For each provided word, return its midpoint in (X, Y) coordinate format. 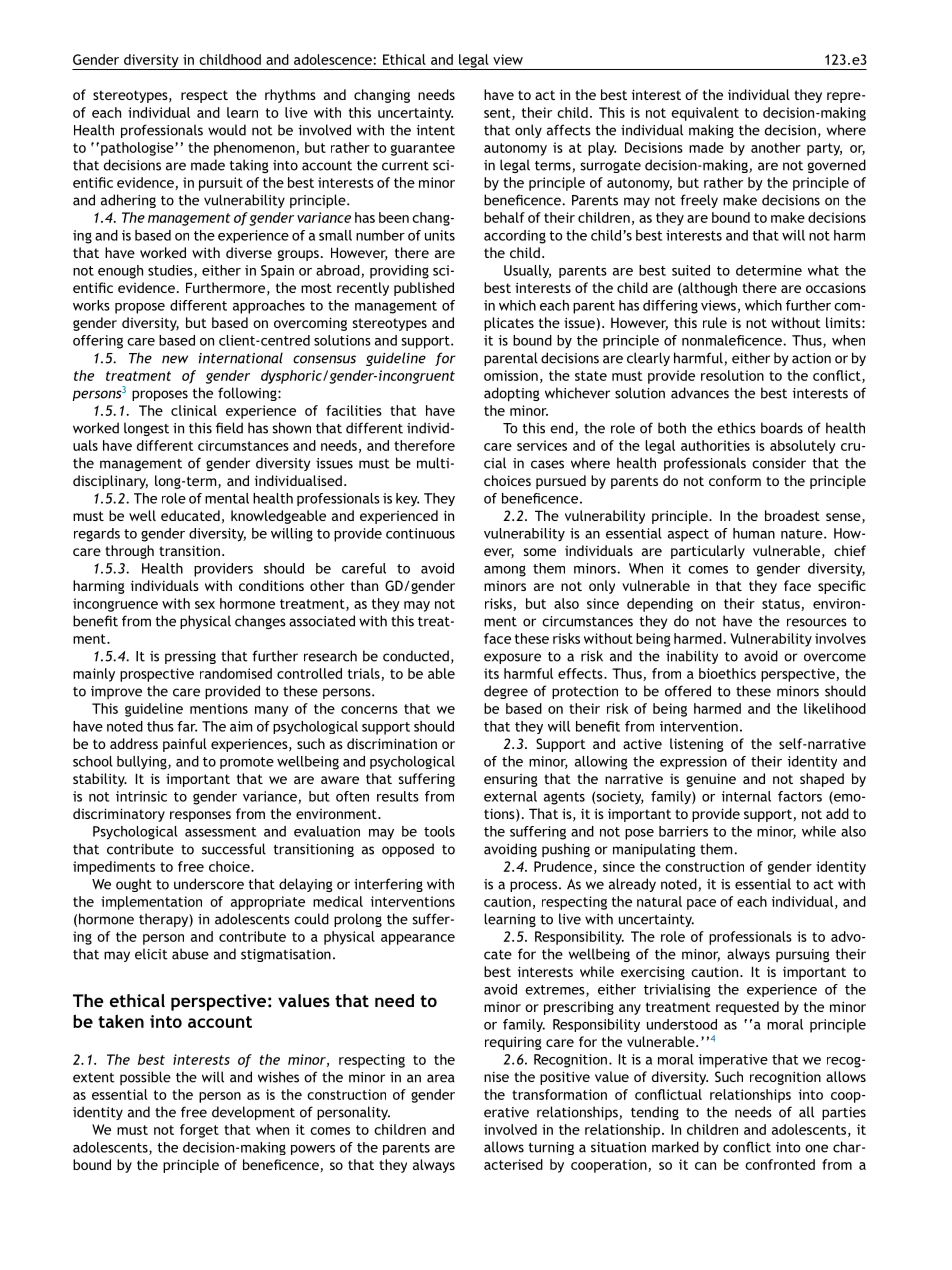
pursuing (803, 955)
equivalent (705, 114)
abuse (190, 954)
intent (436, 130)
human (754, 533)
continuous (420, 533)
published (424, 289)
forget (199, 1131)
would (227, 130)
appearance (418, 939)
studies (171, 271)
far (187, 726)
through (129, 552)
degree (506, 692)
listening (697, 745)
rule (715, 322)
